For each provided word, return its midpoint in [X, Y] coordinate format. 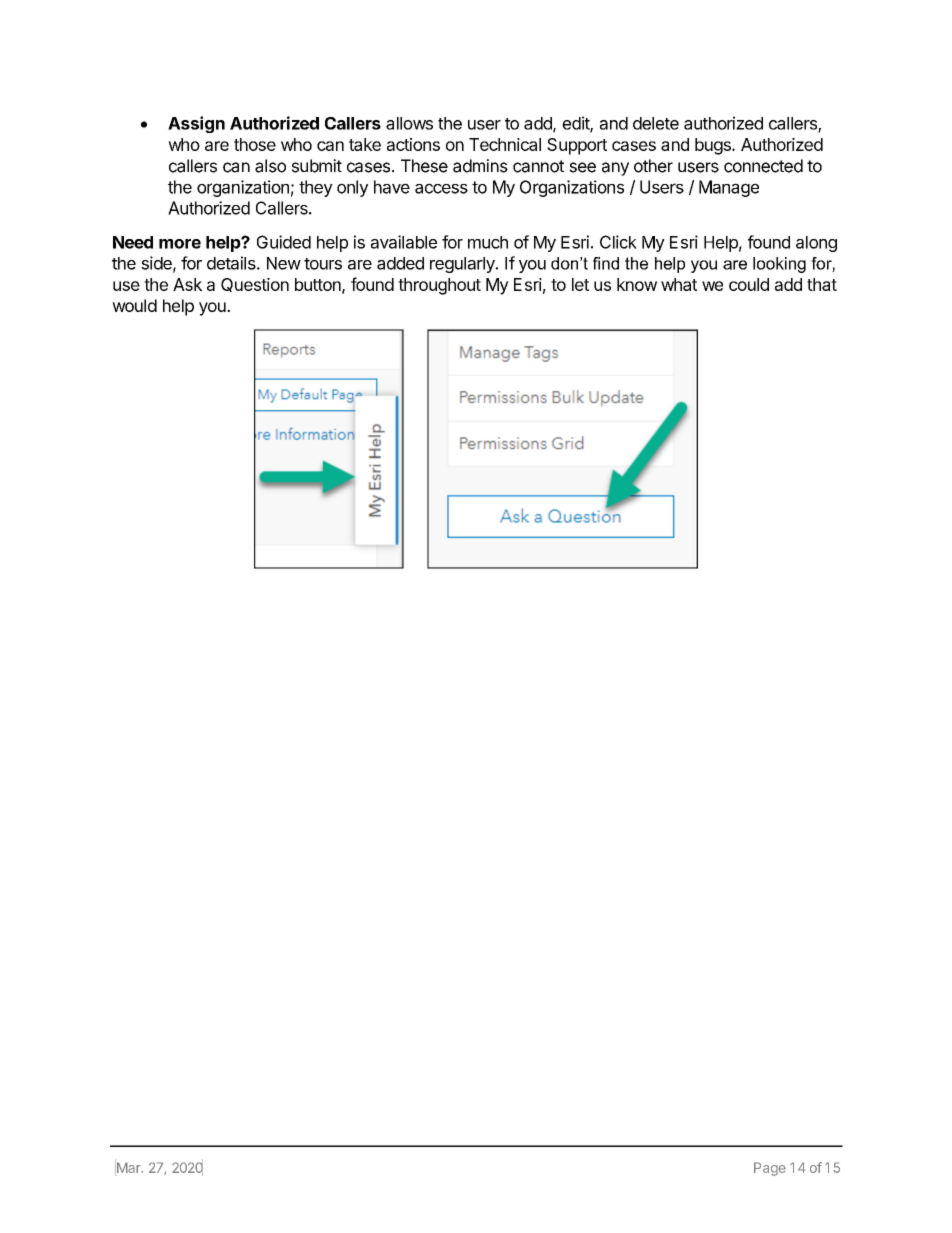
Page [770, 1169]
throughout [439, 286]
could [749, 284]
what [679, 284]
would [134, 305]
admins [480, 166]
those [255, 144]
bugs [714, 146]
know [637, 284]
